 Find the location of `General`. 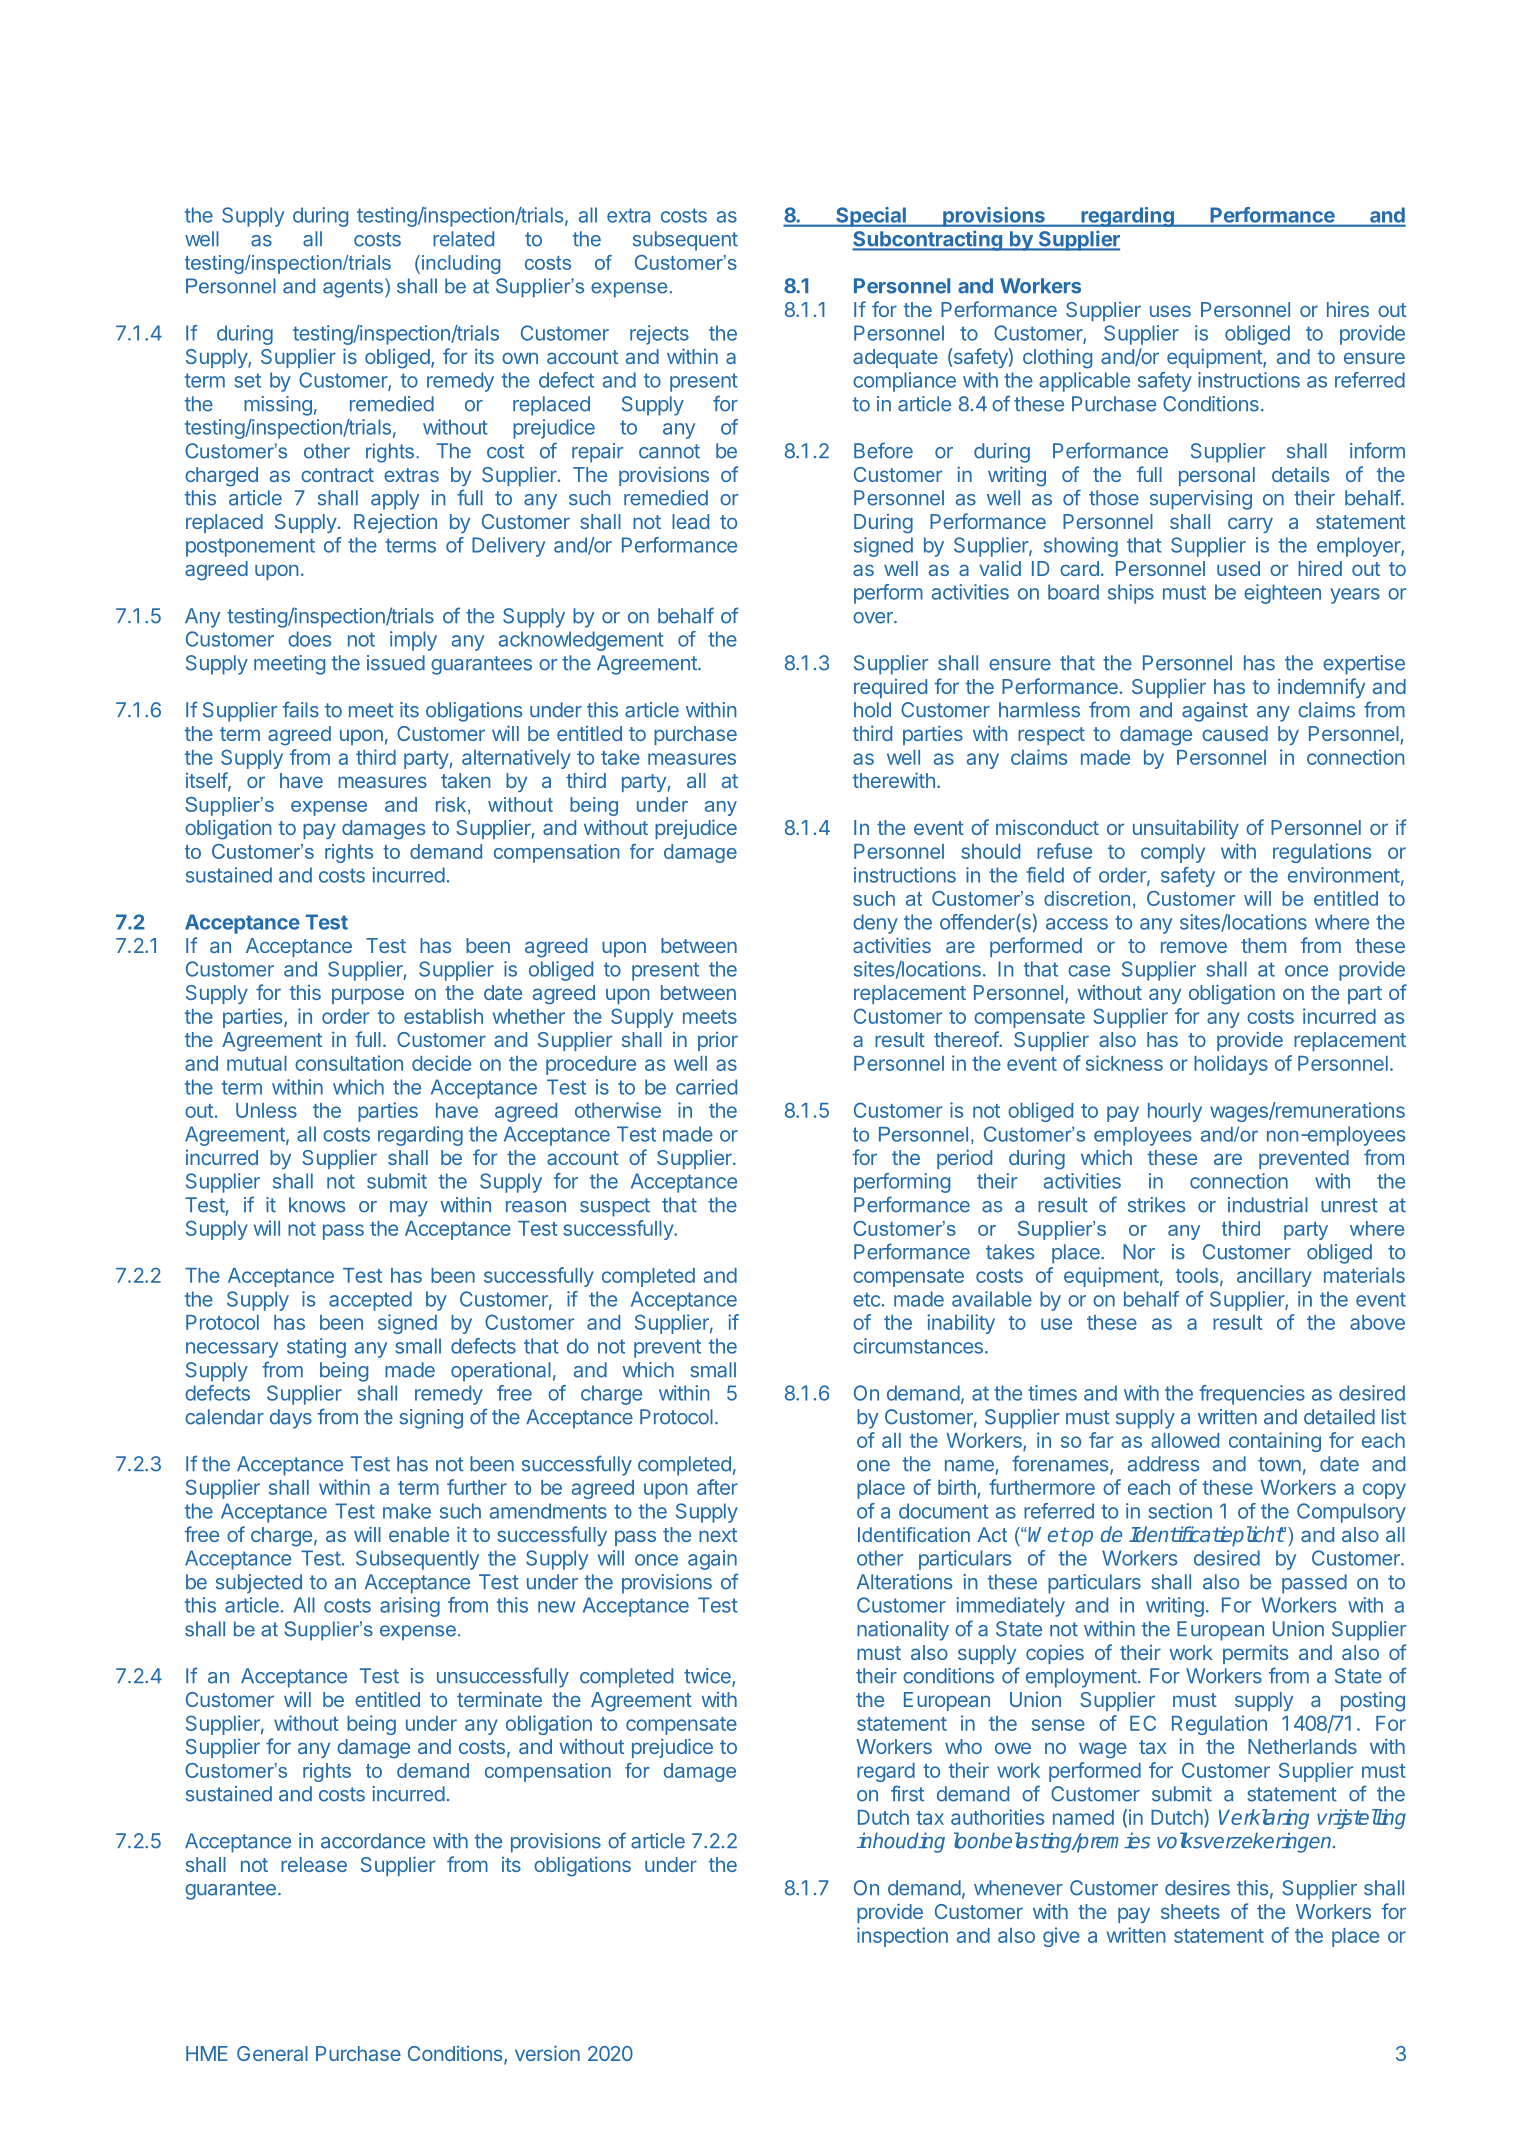

General is located at coordinates (272, 2053).
